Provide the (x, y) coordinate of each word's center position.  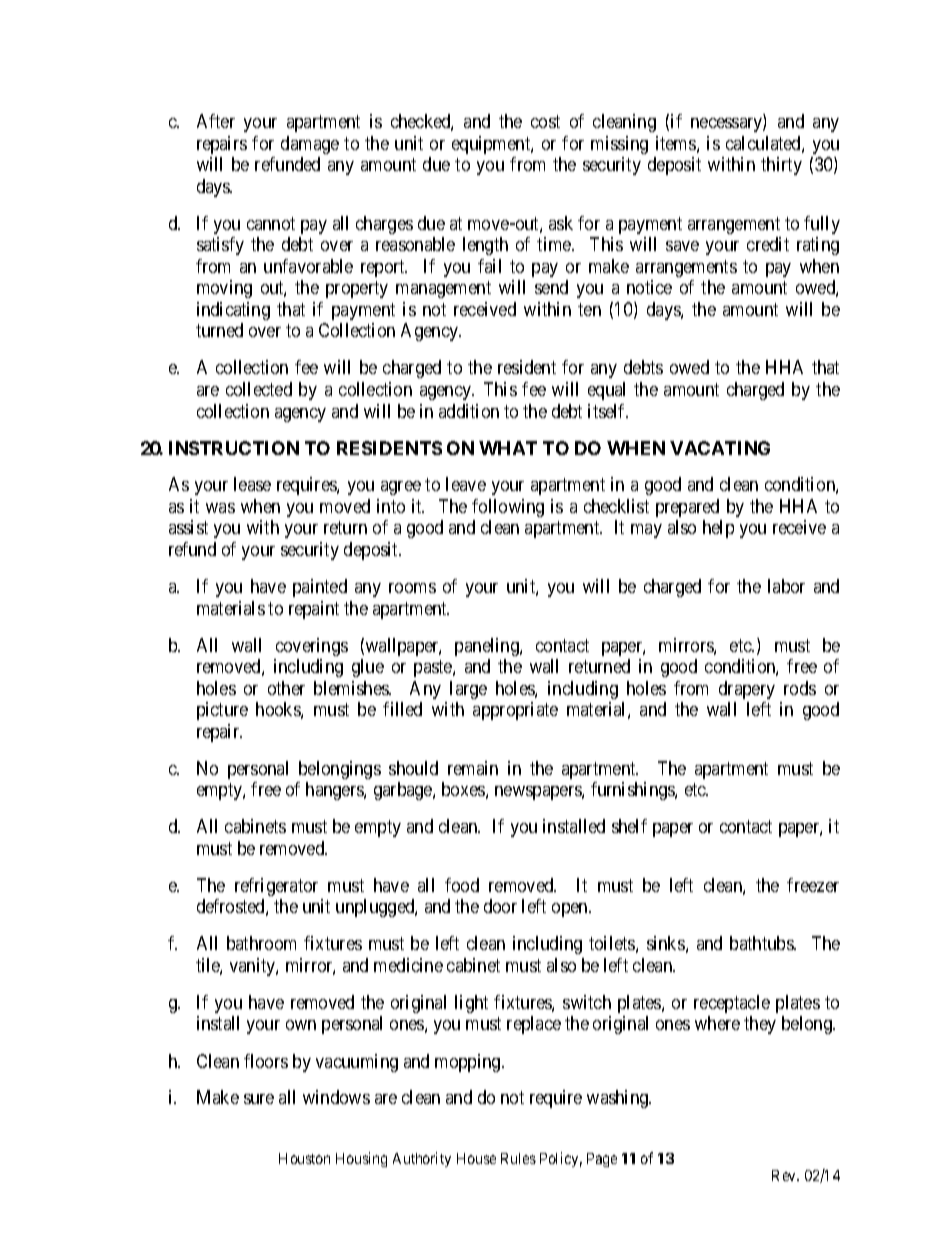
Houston (304, 1158)
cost (545, 122)
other (286, 688)
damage (310, 145)
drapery (747, 690)
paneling (488, 647)
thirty (781, 166)
